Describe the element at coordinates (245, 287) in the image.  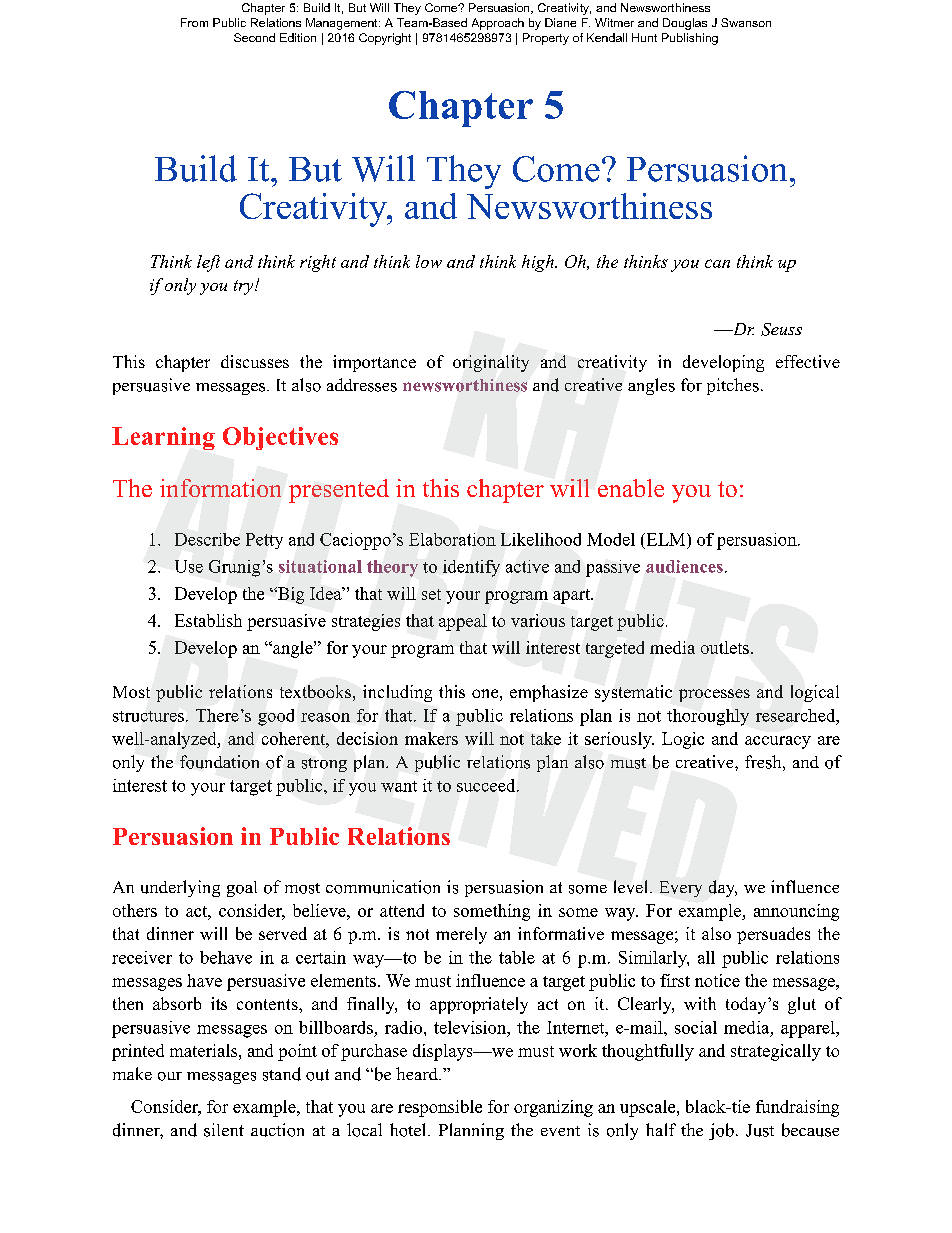
I see `try` at that location.
